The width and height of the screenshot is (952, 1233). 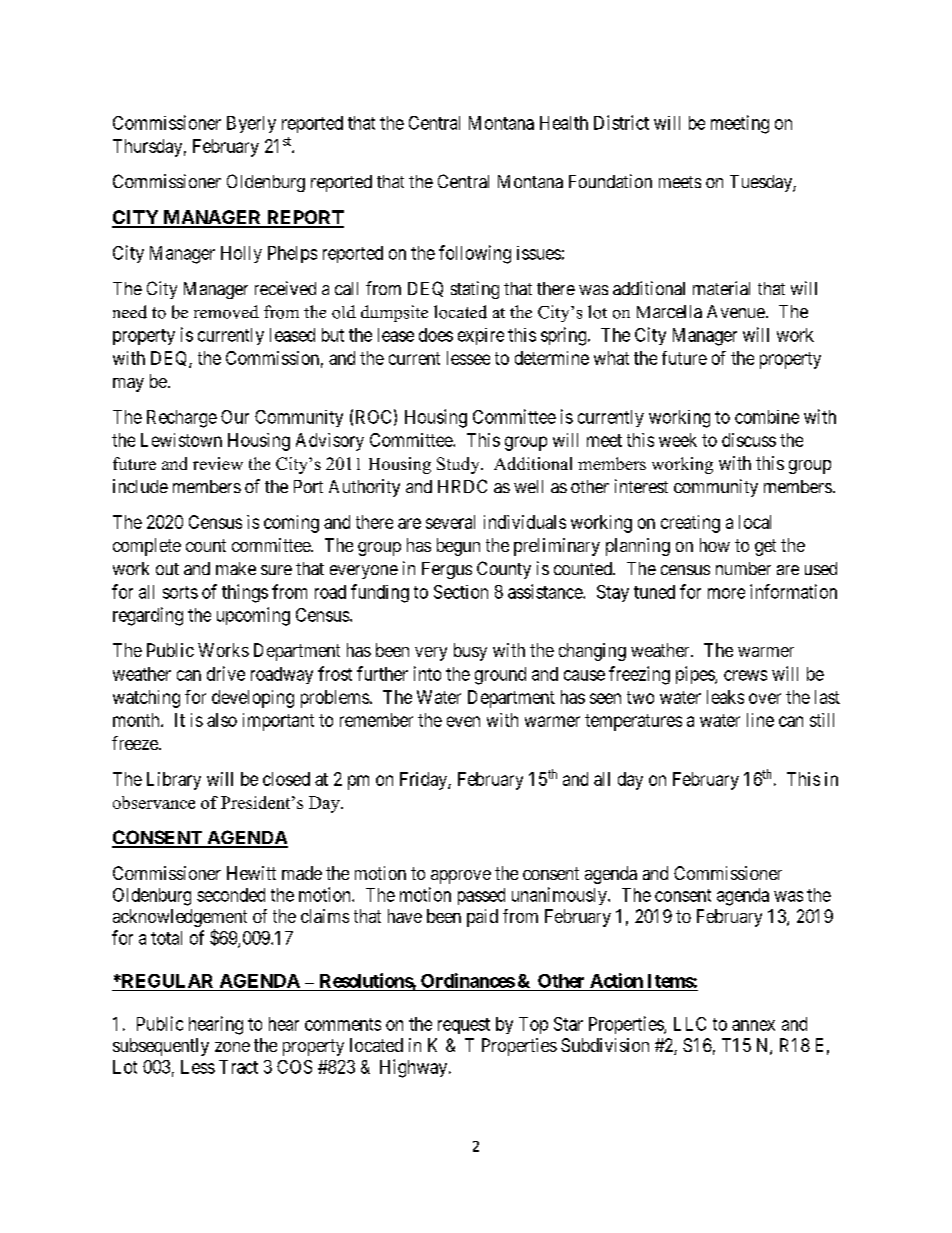 I want to click on more, so click(x=726, y=593).
